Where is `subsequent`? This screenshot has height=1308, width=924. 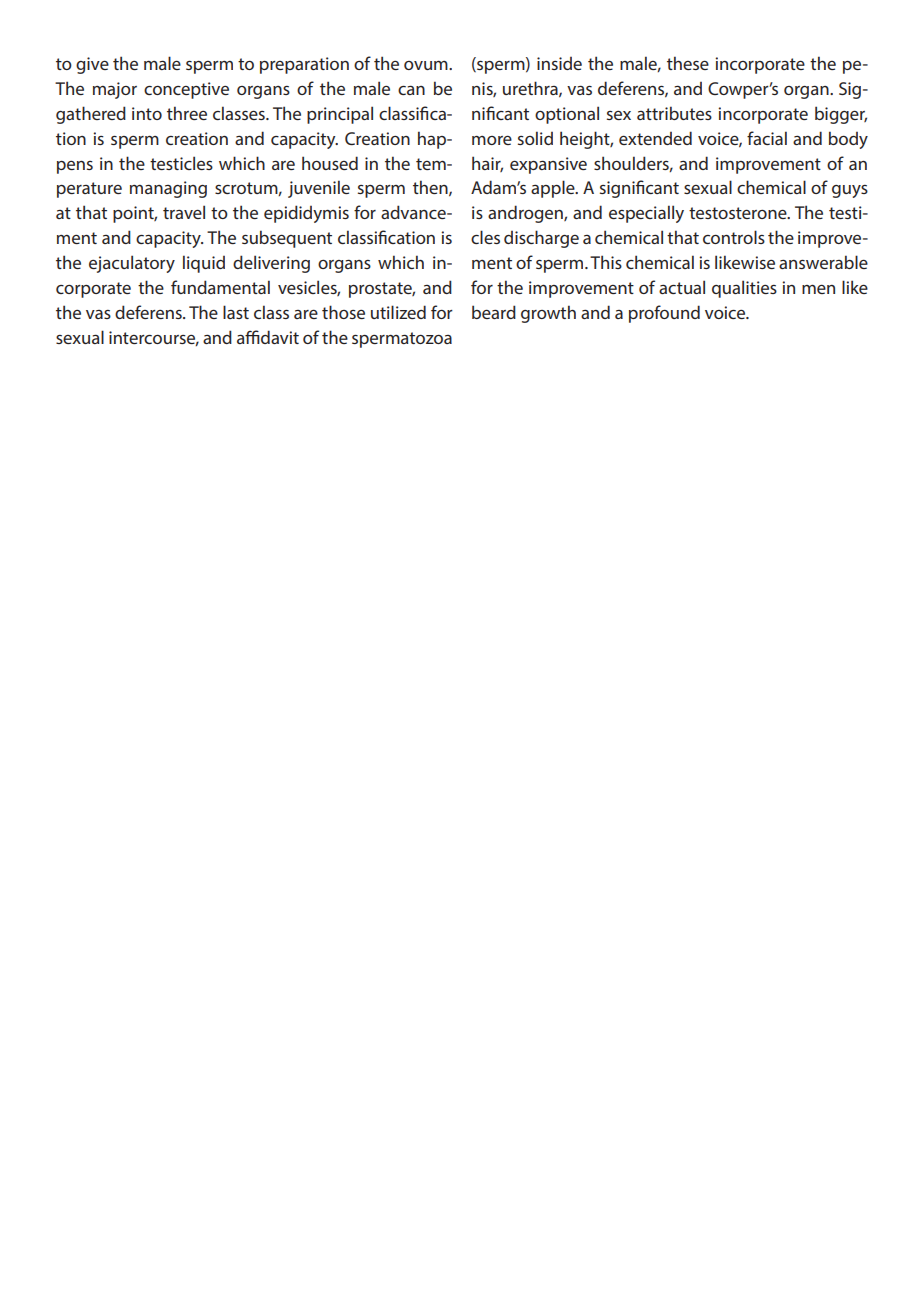 subsequent is located at coordinates (287, 239).
